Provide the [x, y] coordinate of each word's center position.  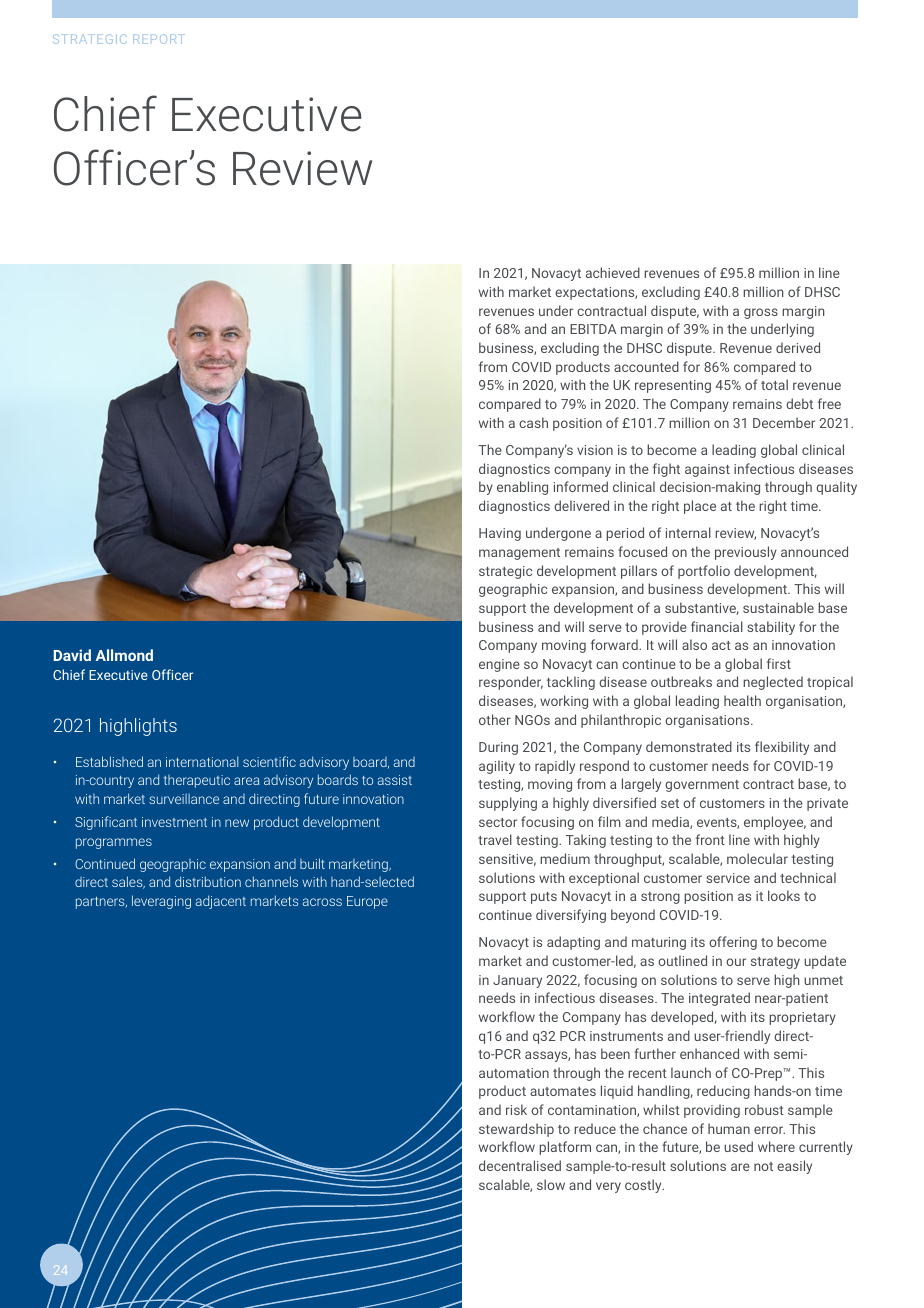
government [702, 786]
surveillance [184, 799]
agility [497, 767]
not [763, 1166]
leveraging [161, 902]
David [72, 655]
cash [533, 422]
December [784, 422]
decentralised [520, 1165]
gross [761, 313]
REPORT [157, 39]
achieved [613, 272]
